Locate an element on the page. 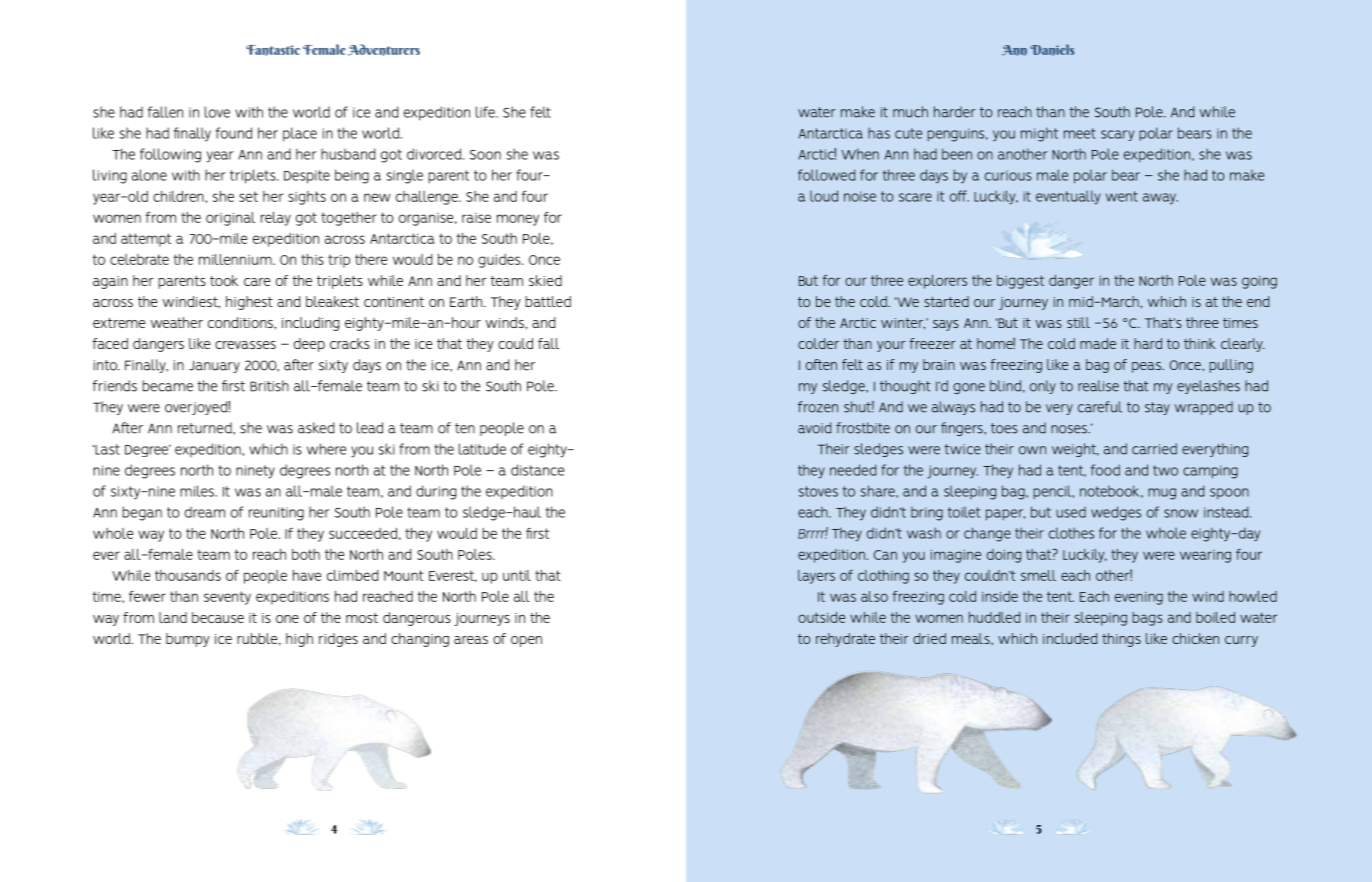 This image has width=1372, height=882. avoid is located at coordinates (814, 428).
